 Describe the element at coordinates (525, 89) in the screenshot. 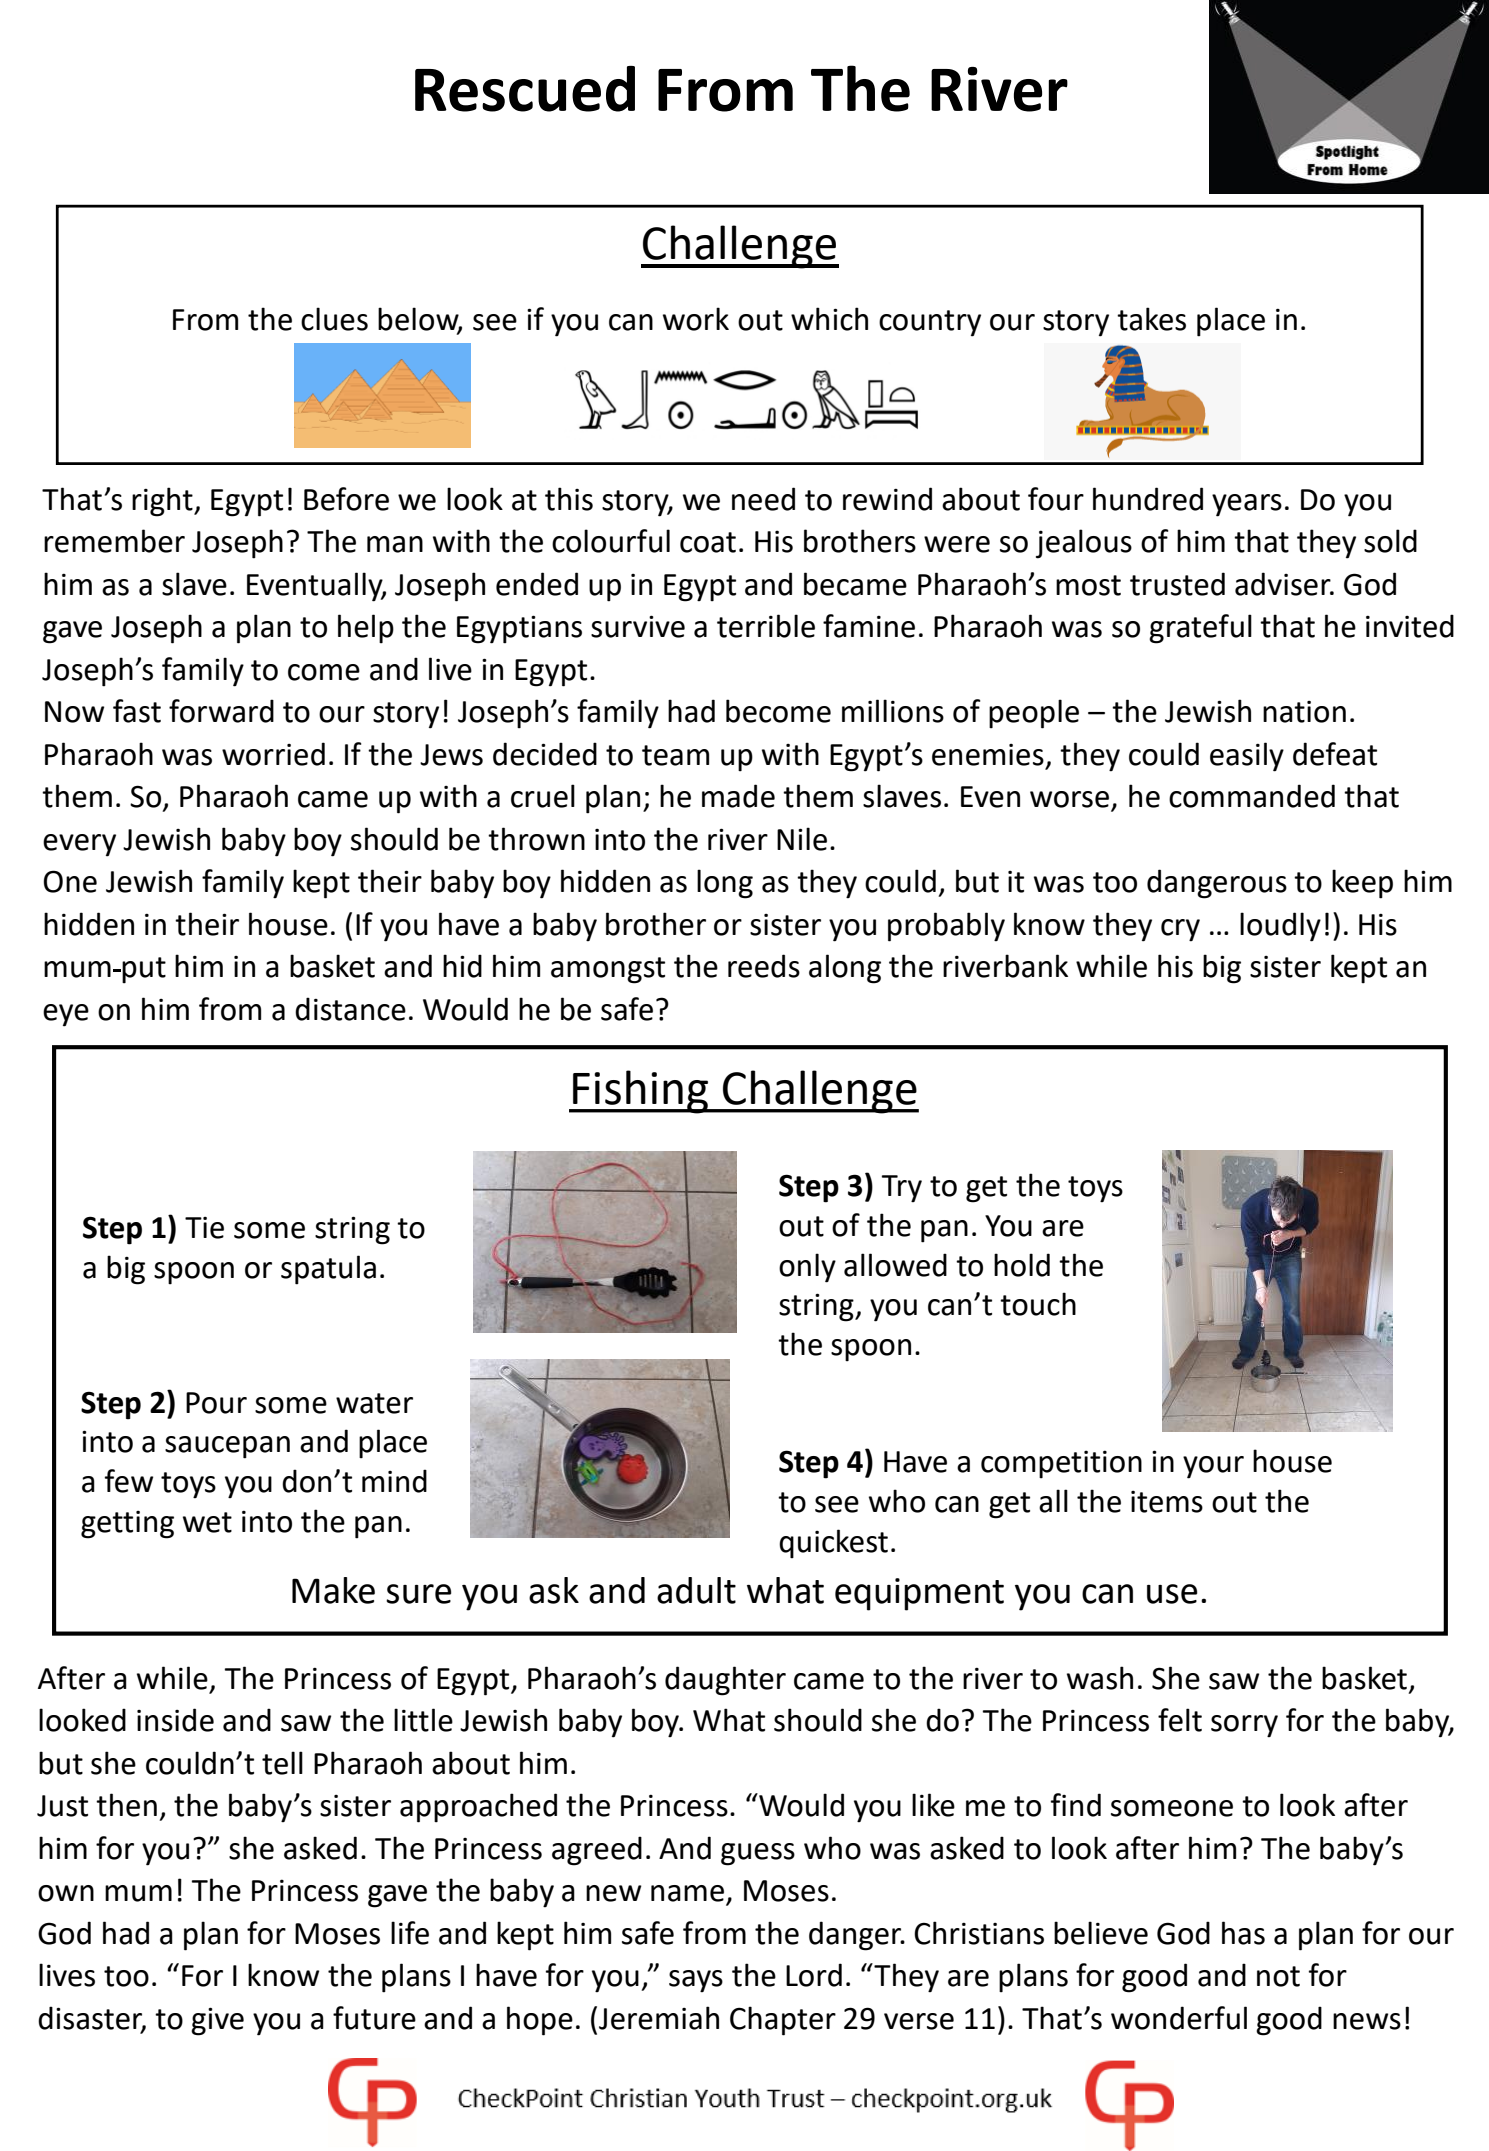

I see `Rescued` at that location.
